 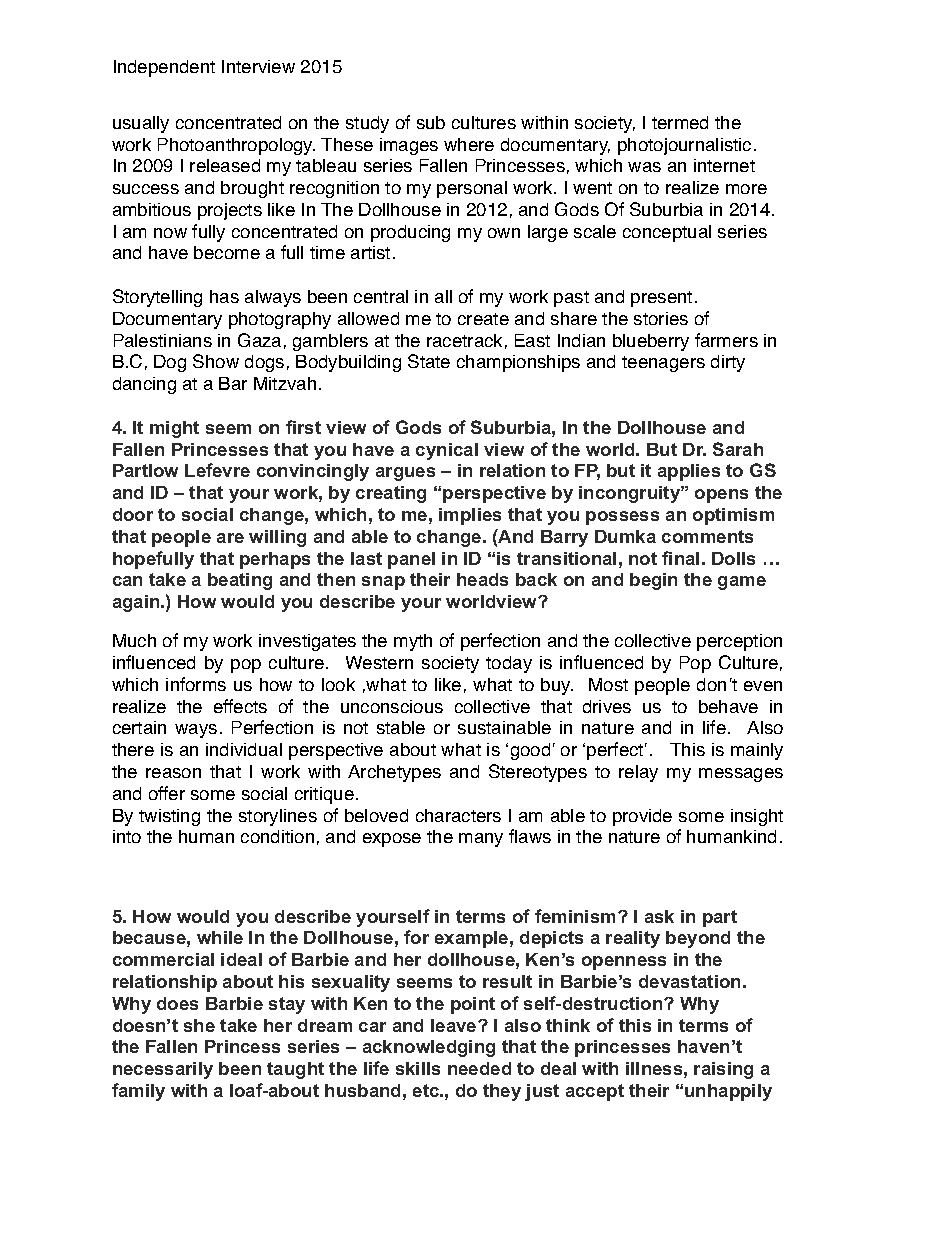 I want to click on ask, so click(x=659, y=916).
